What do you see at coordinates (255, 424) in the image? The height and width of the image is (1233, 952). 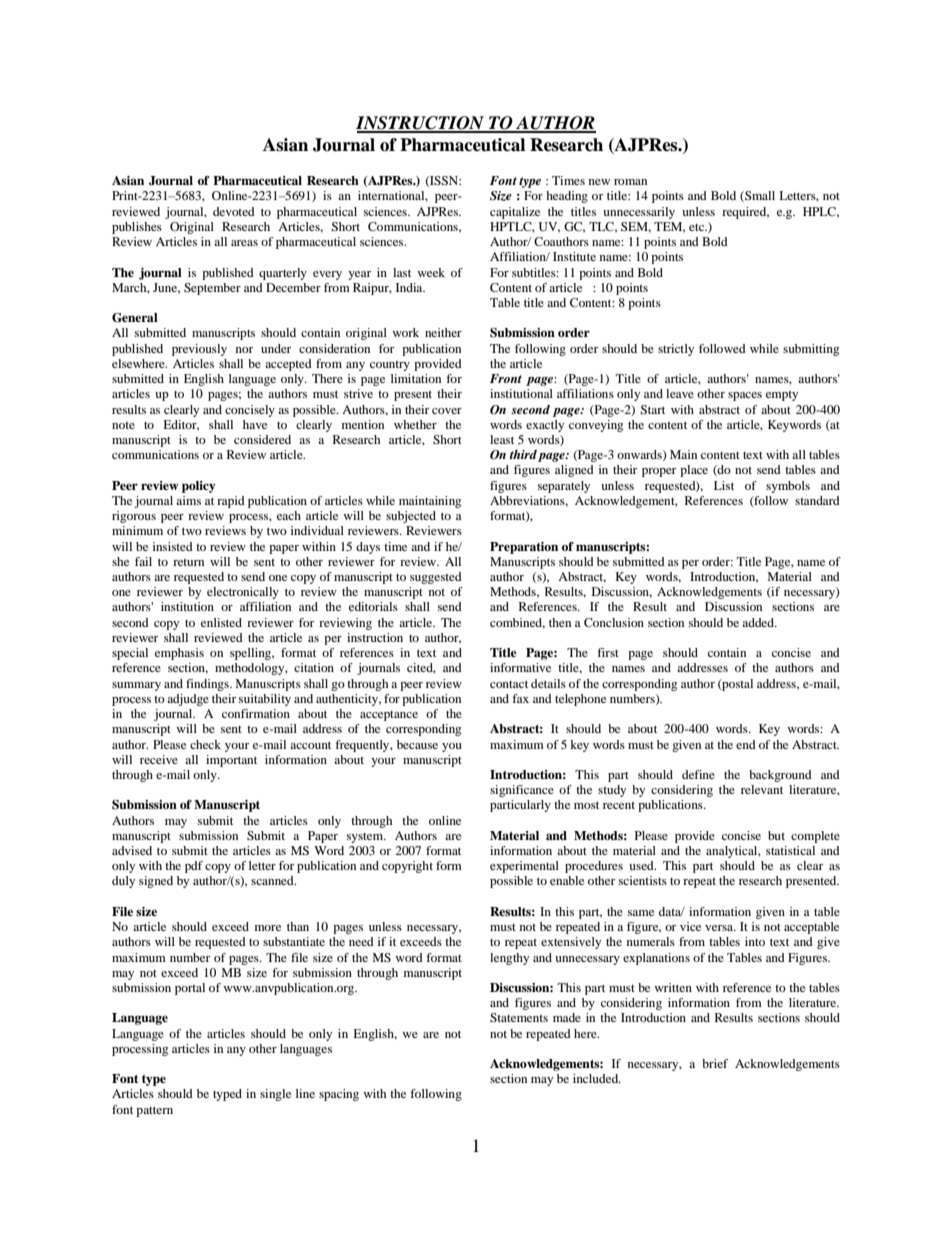 I see `have` at bounding box center [255, 424].
